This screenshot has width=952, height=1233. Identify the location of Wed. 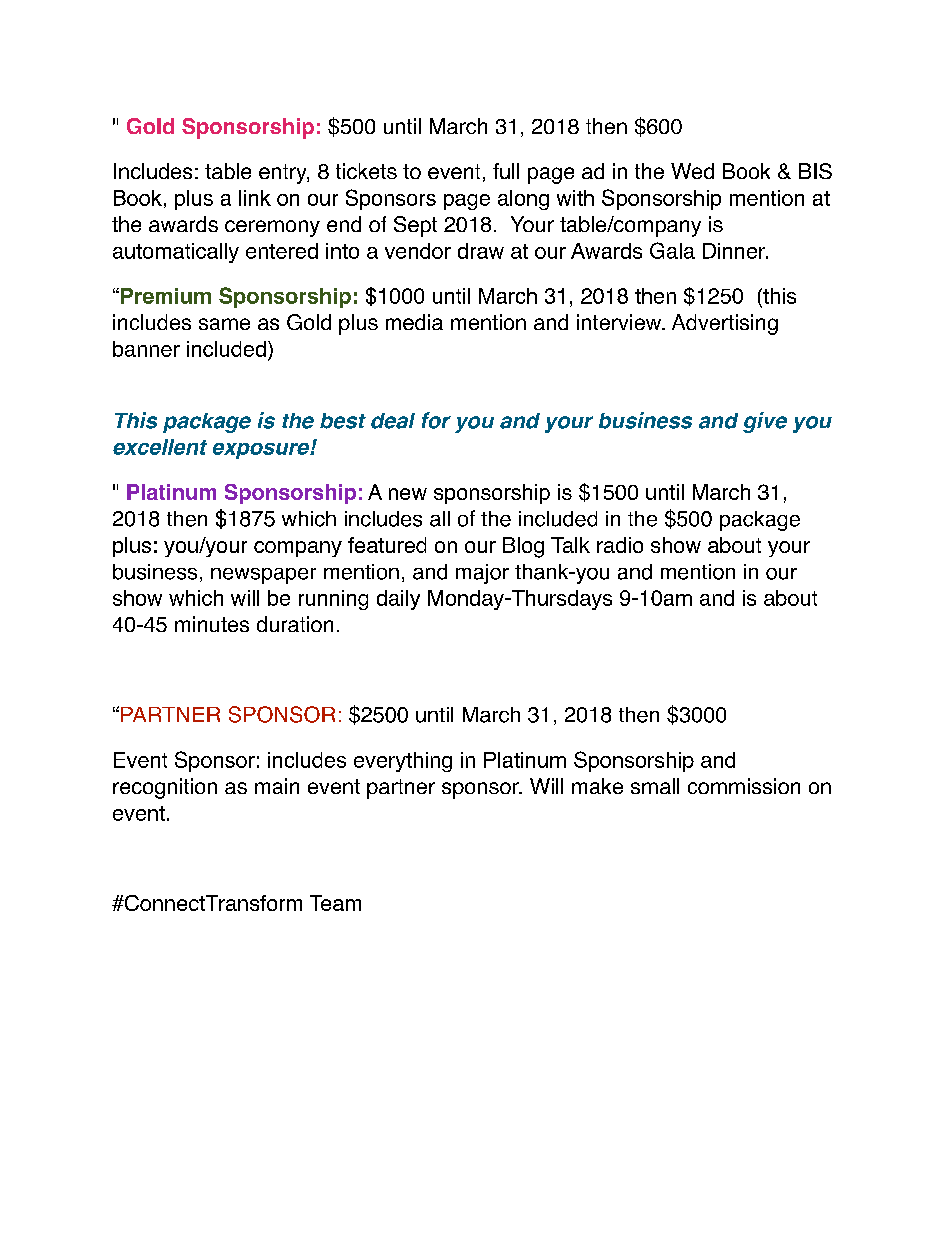
(692, 171).
